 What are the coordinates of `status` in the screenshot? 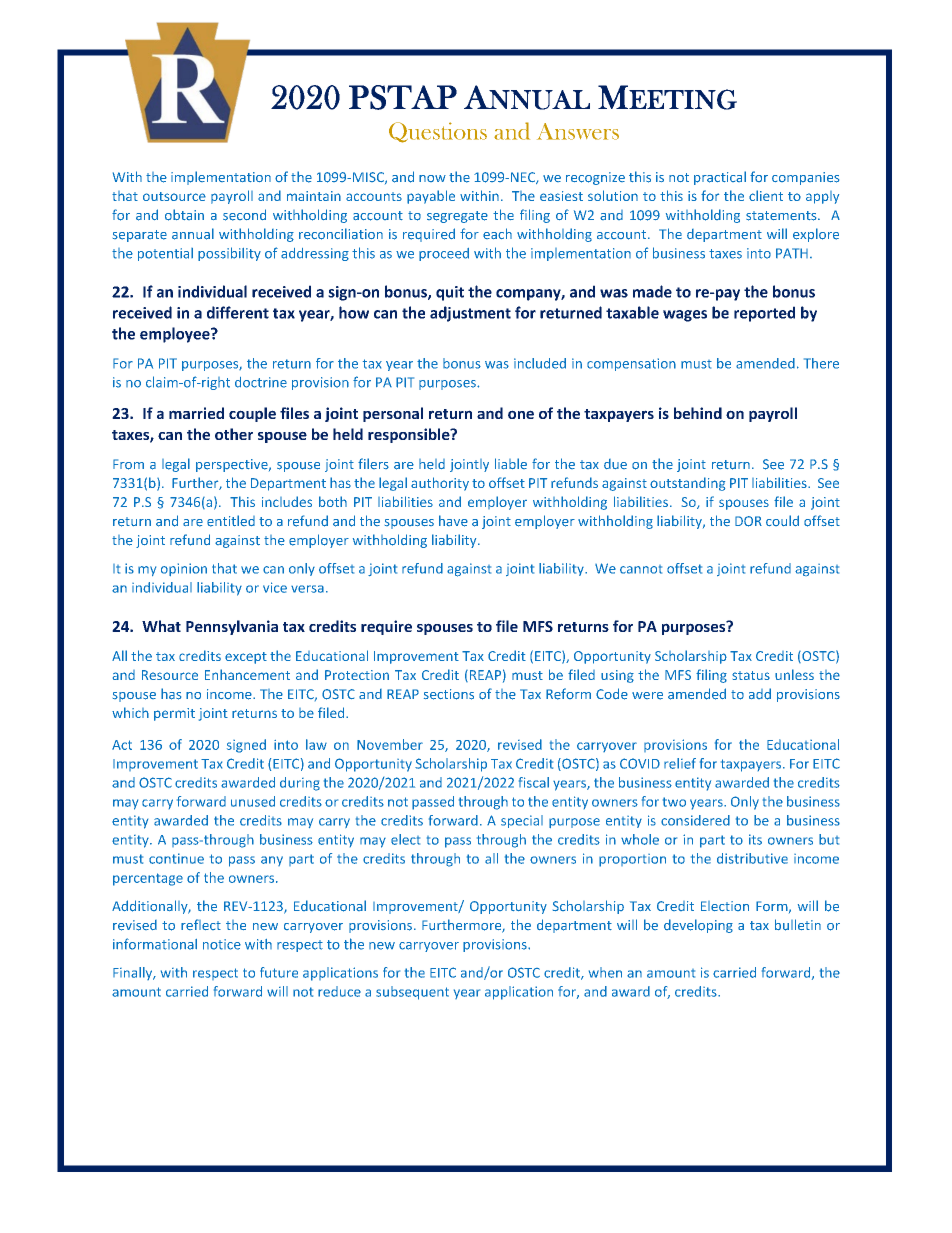 It's located at (751, 675).
